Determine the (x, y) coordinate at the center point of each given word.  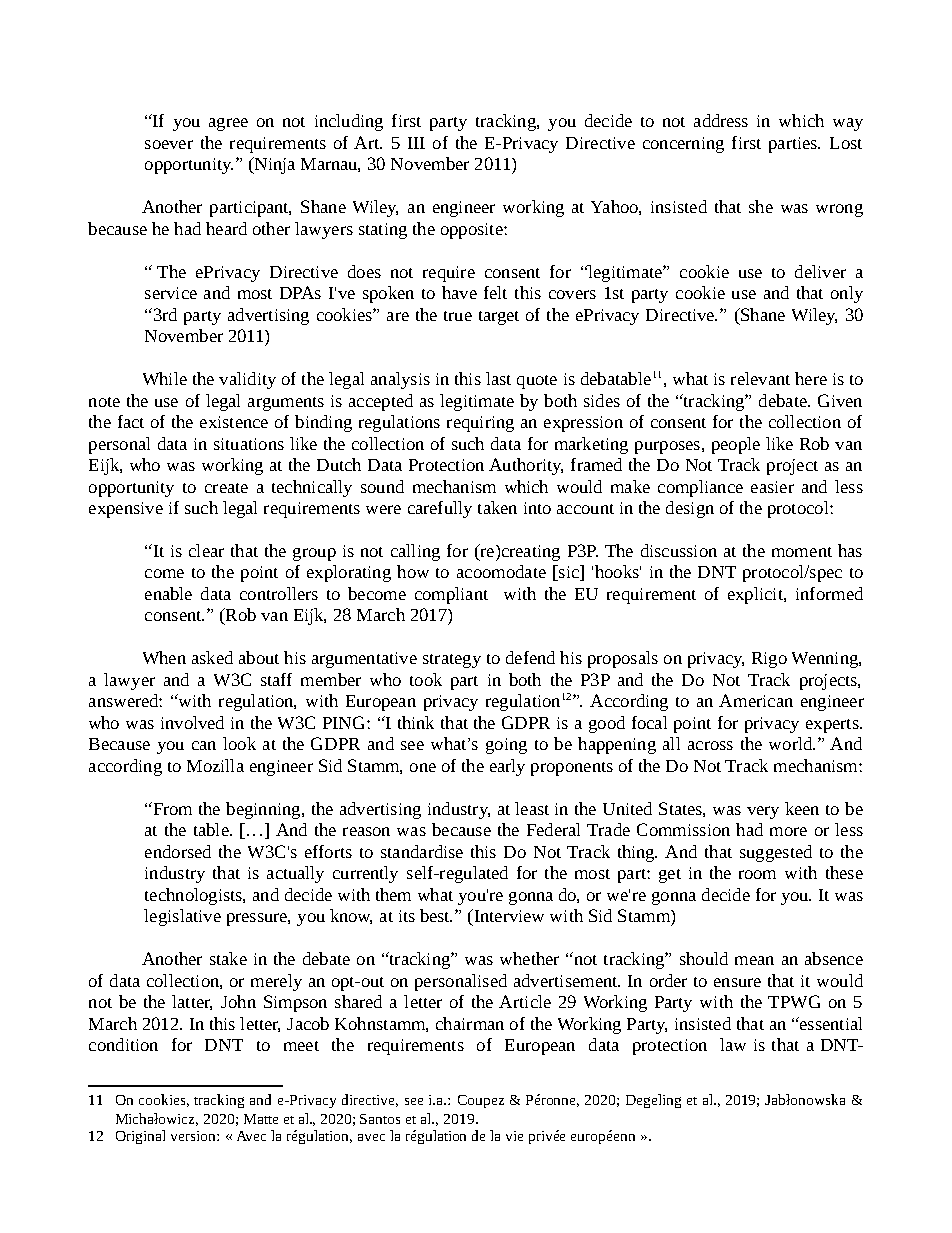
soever (169, 144)
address (721, 120)
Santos (380, 1119)
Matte (261, 1119)
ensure (737, 982)
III (416, 143)
